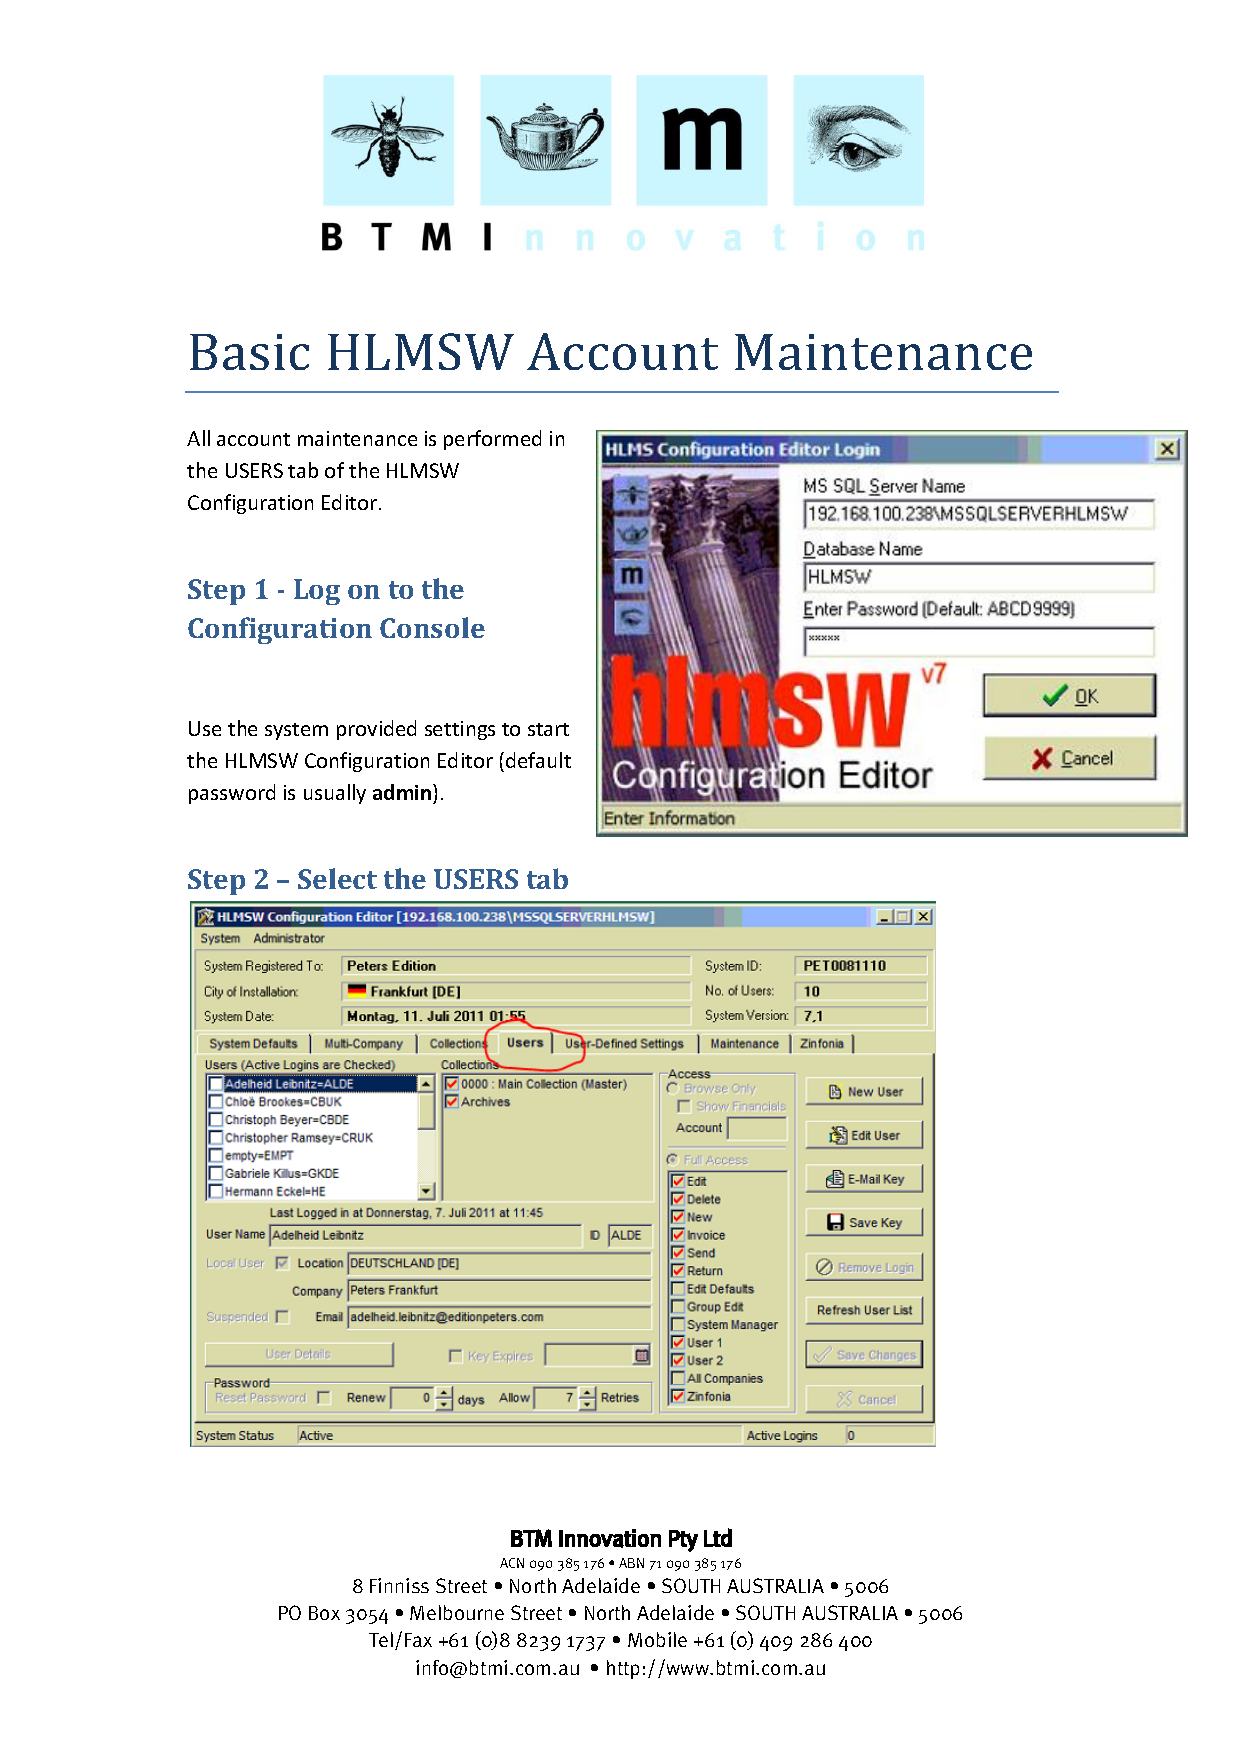  I want to click on admin, so click(403, 794).
